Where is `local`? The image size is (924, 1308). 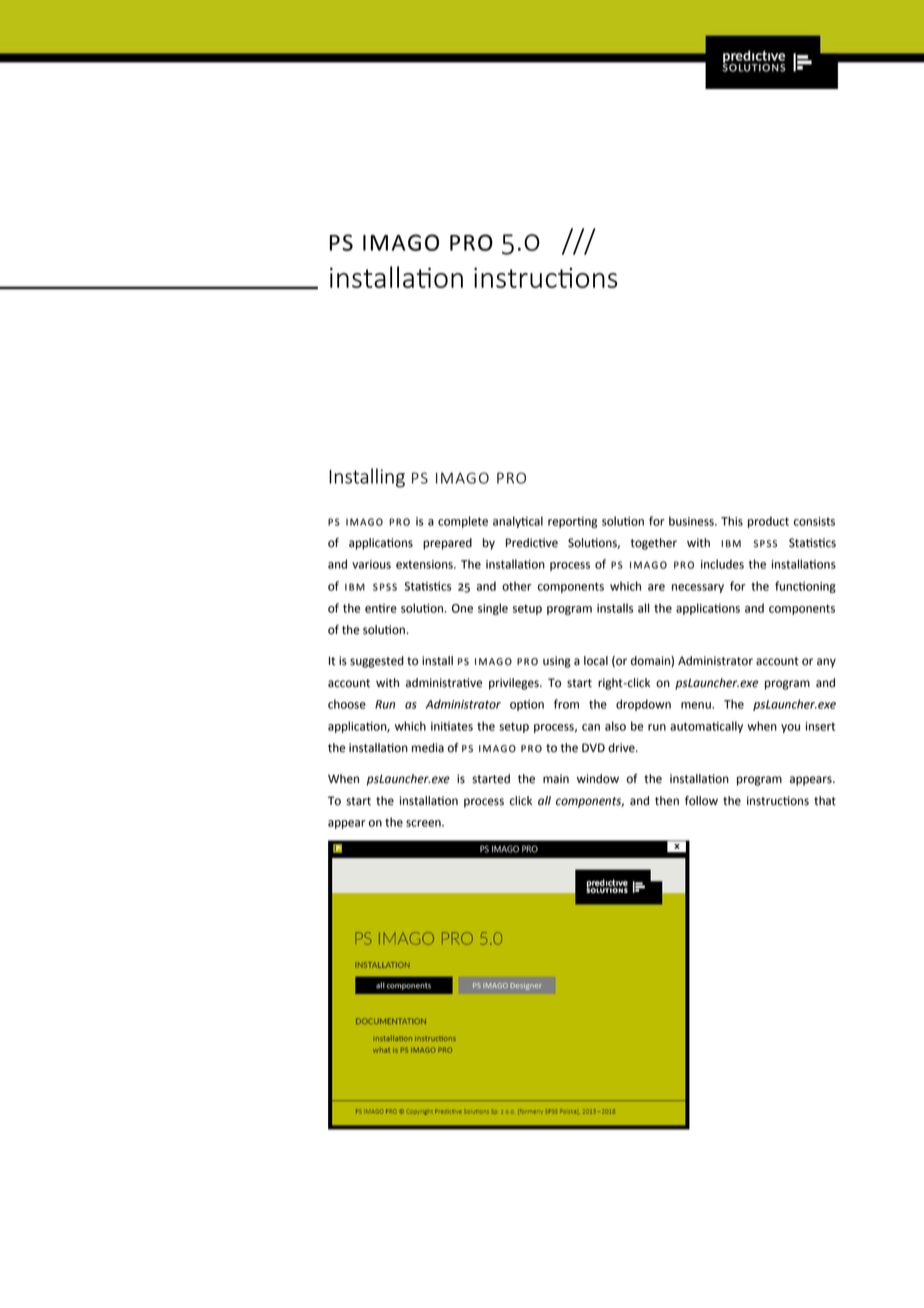
local is located at coordinates (596, 661).
